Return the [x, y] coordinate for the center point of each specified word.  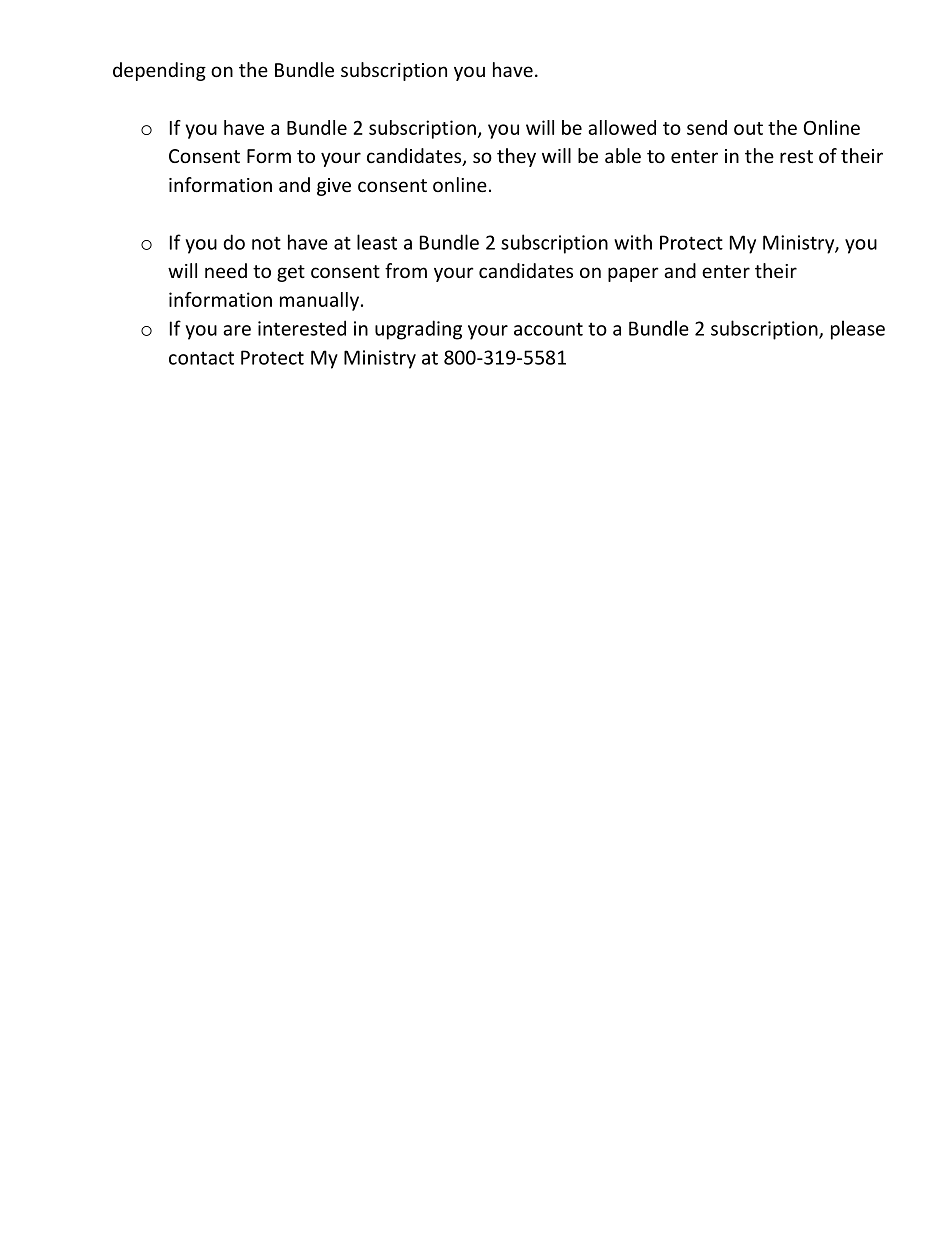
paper [633, 274]
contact [201, 358]
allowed [622, 127]
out [748, 128]
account [548, 329]
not [266, 243]
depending [159, 71]
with [633, 242]
